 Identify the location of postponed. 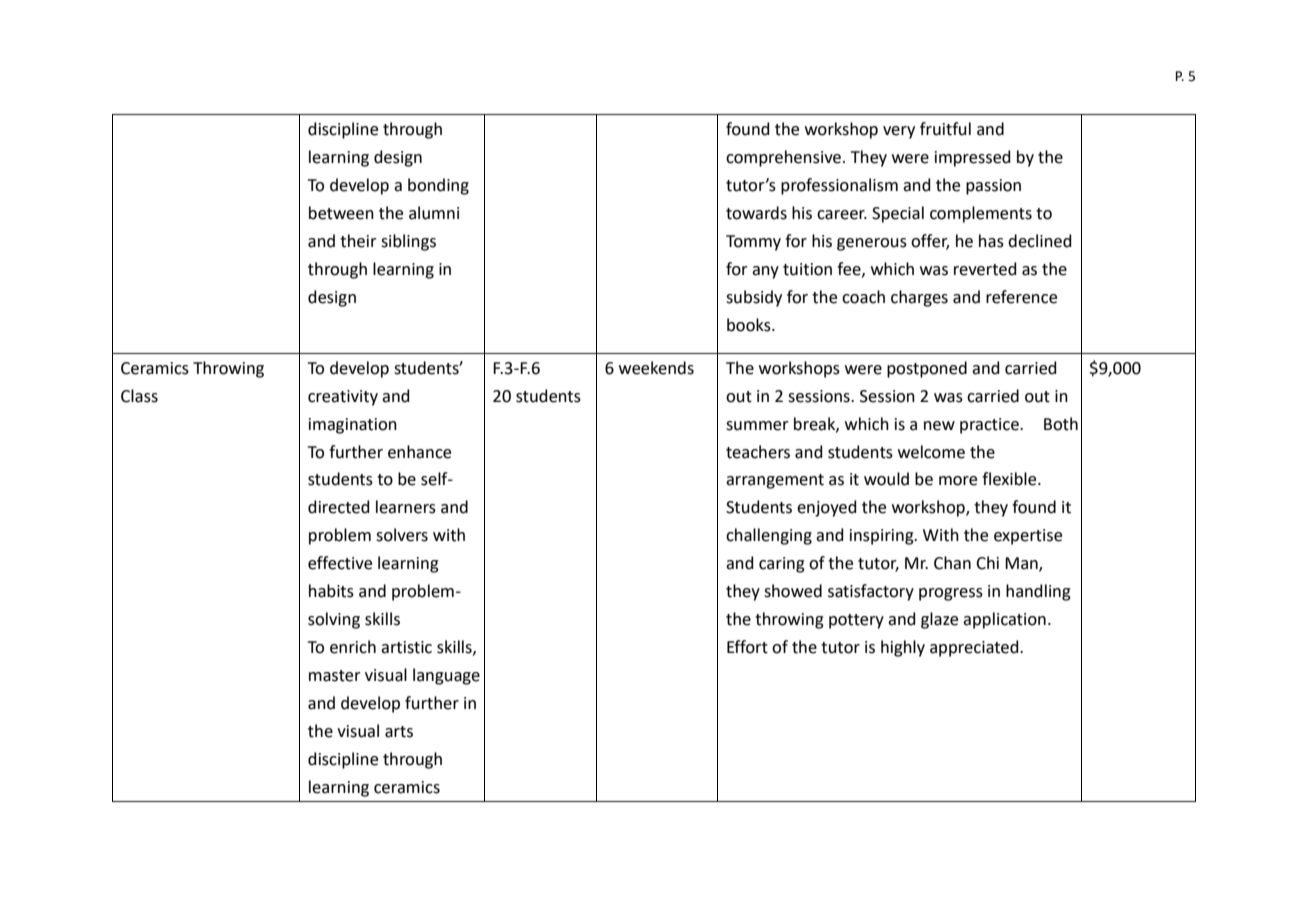
(927, 369).
